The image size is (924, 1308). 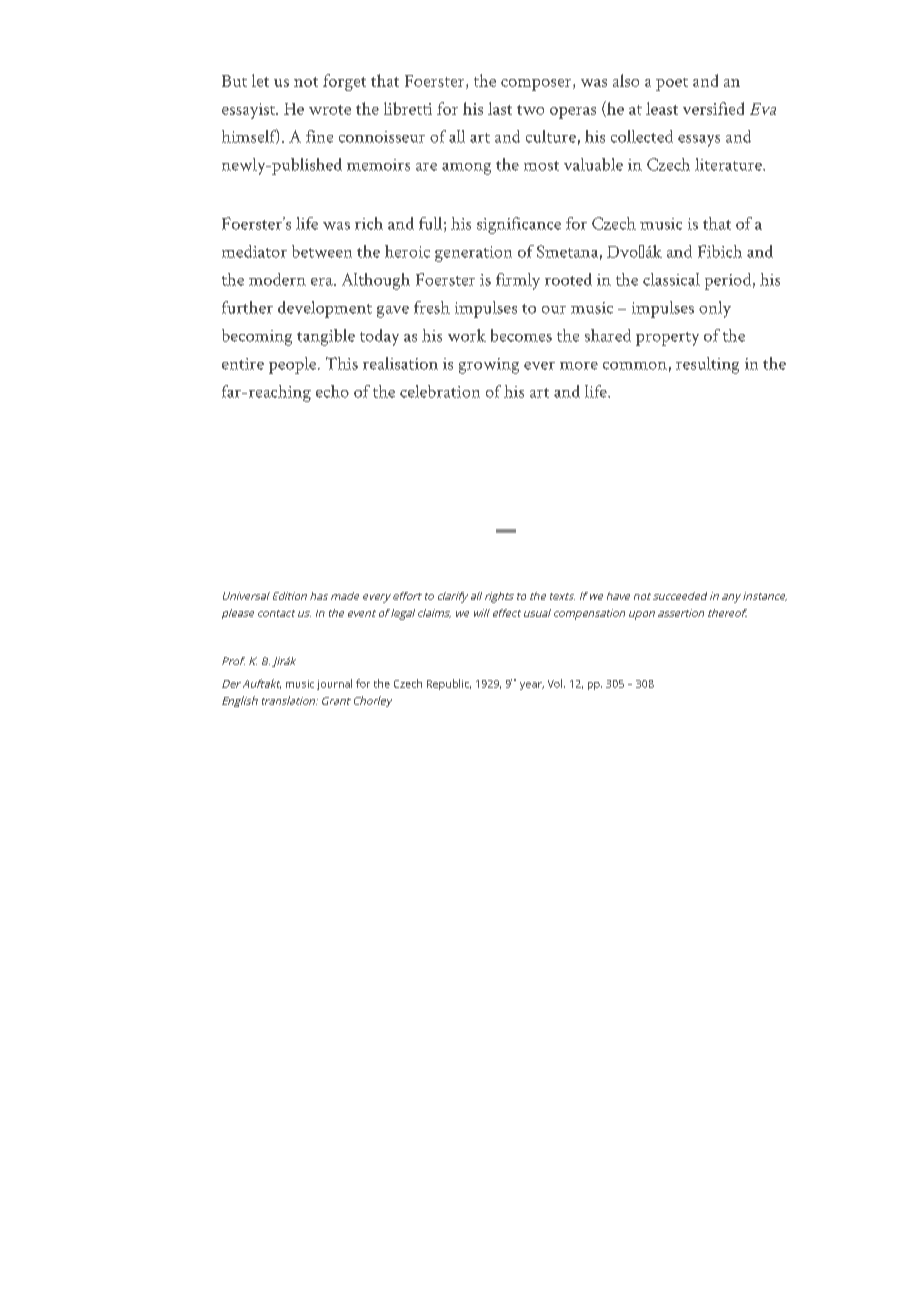 What do you see at coordinates (440, 391) in the screenshot?
I see `celebration` at bounding box center [440, 391].
